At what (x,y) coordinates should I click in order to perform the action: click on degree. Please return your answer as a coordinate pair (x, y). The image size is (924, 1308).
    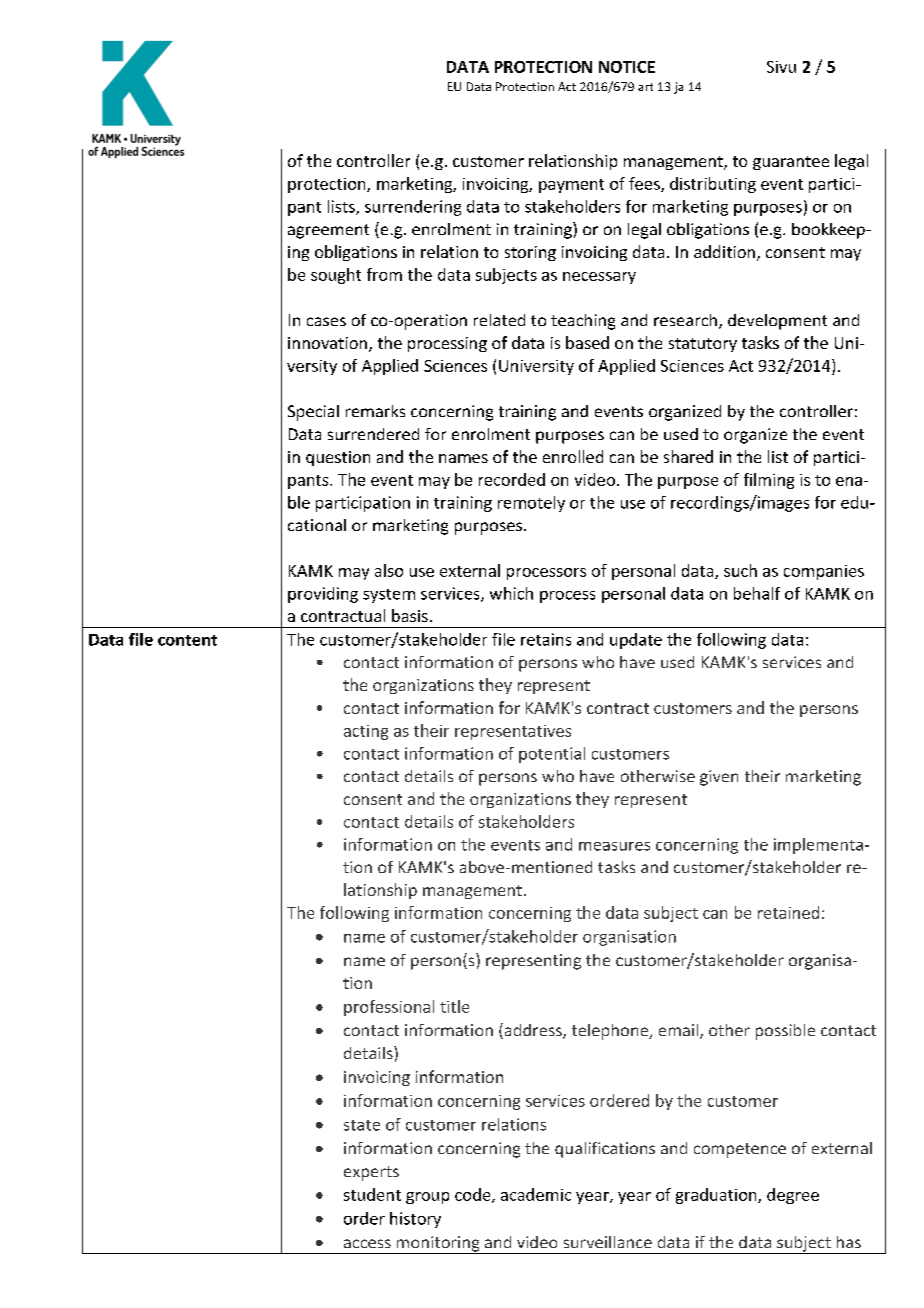
    Looking at the image, I should click on (793, 1196).
